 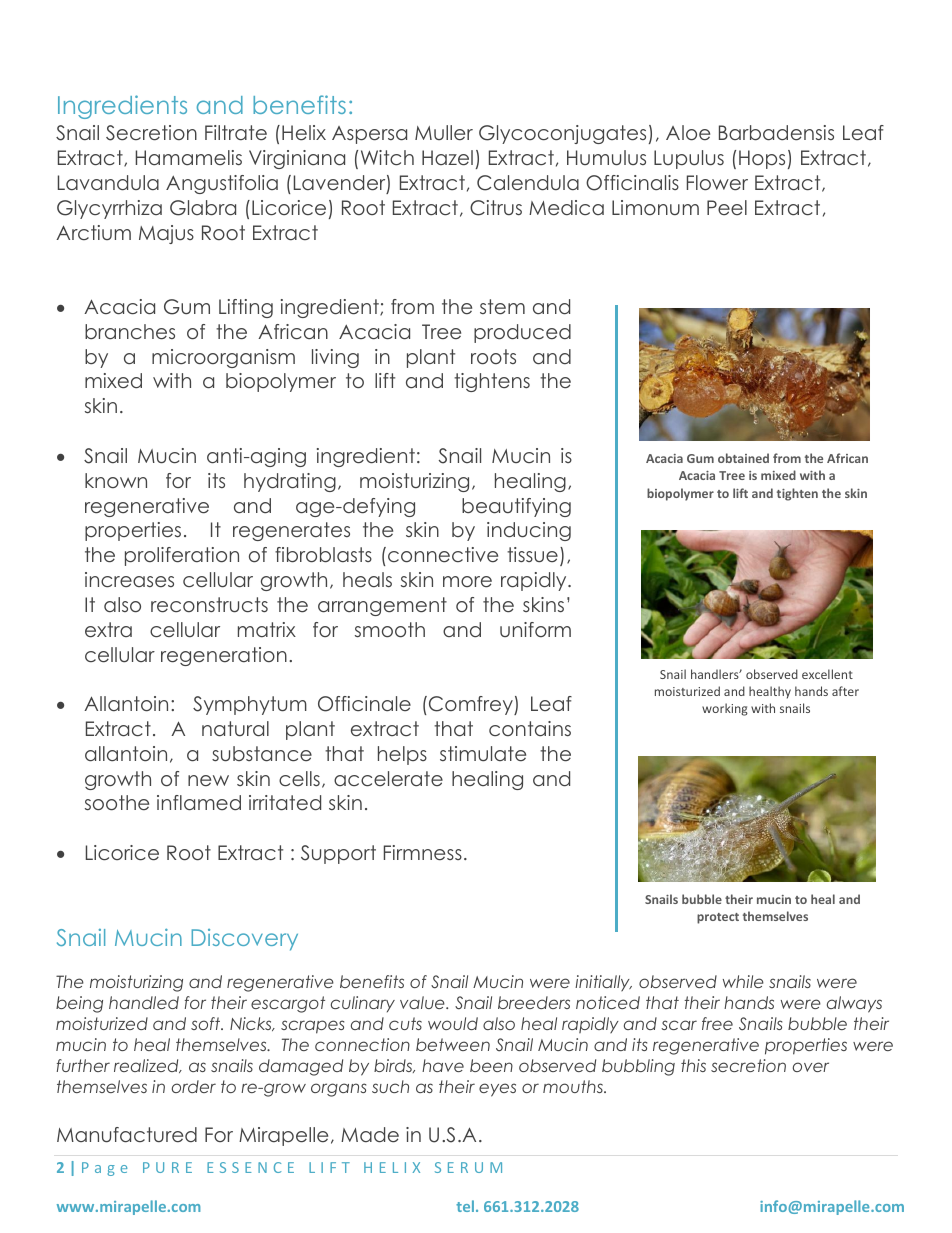 I want to click on Lavandula, so click(x=108, y=183).
